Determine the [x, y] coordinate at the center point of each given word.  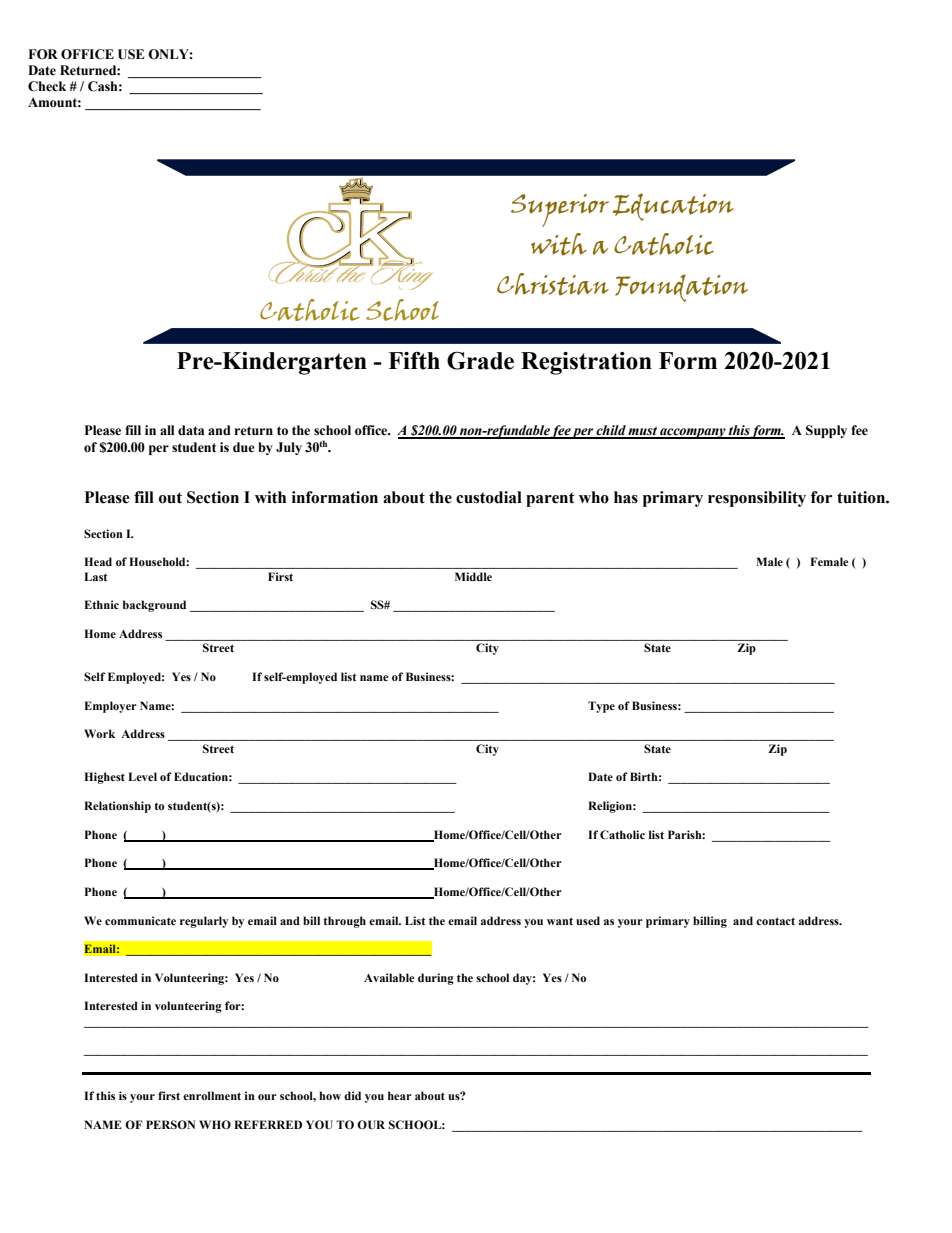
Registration [586, 363]
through [344, 922]
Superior [560, 210]
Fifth [414, 360]
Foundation [681, 288]
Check [47, 86]
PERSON [170, 1124]
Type [601, 707]
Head [98, 561]
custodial [489, 497]
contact [775, 921]
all [167, 430]
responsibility [757, 499]
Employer [110, 707]
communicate [140, 920]
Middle [473, 576]
